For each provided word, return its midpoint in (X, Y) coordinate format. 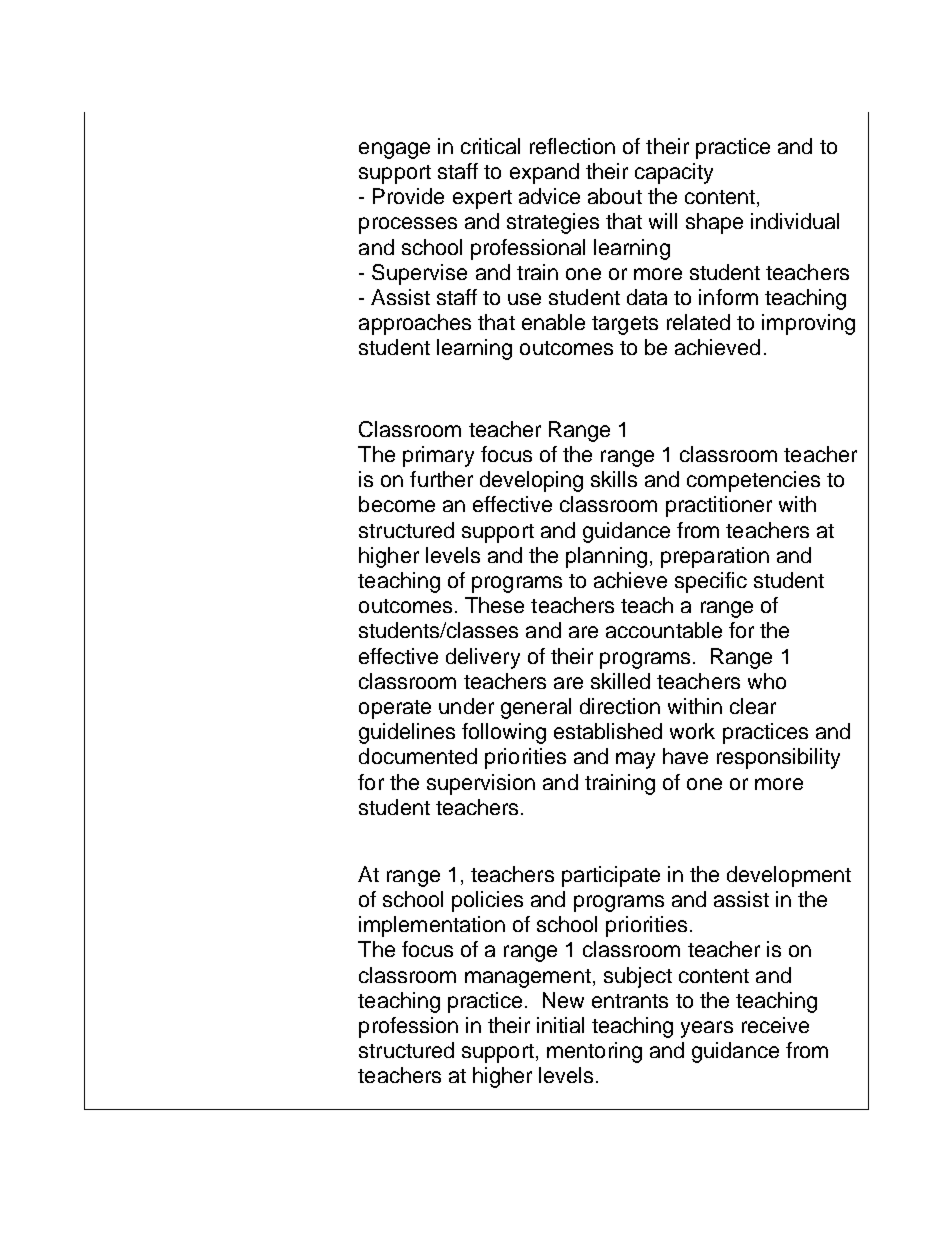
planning (606, 557)
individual (795, 221)
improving (808, 324)
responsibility (778, 758)
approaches (415, 324)
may (635, 760)
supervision (481, 784)
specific (711, 582)
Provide (408, 196)
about (615, 196)
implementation (432, 926)
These (494, 605)
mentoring (594, 1052)
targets (625, 325)
